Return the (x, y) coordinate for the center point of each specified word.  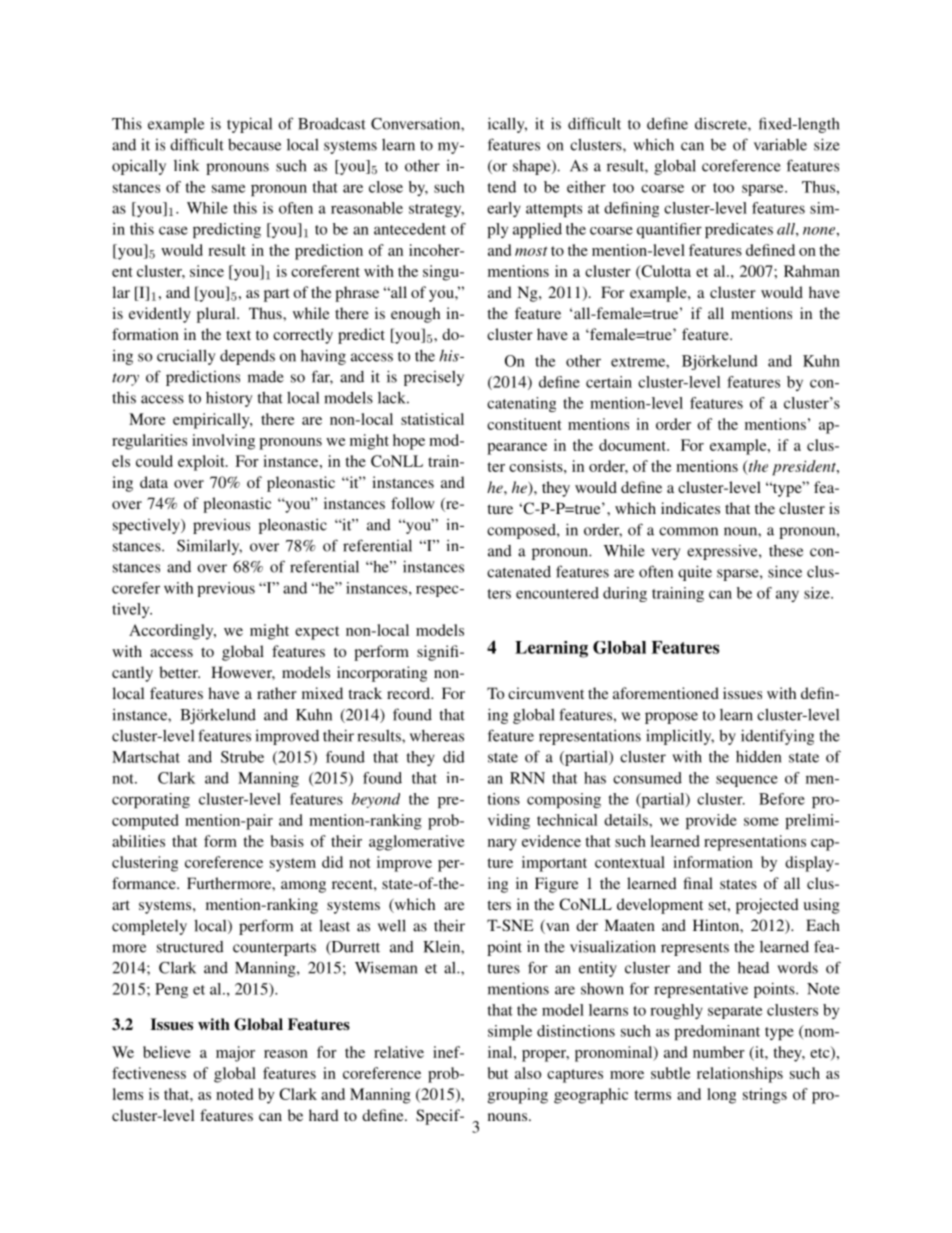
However (243, 673)
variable (780, 144)
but (498, 1073)
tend (502, 187)
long (721, 1096)
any (787, 596)
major (235, 1054)
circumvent (546, 693)
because (254, 145)
